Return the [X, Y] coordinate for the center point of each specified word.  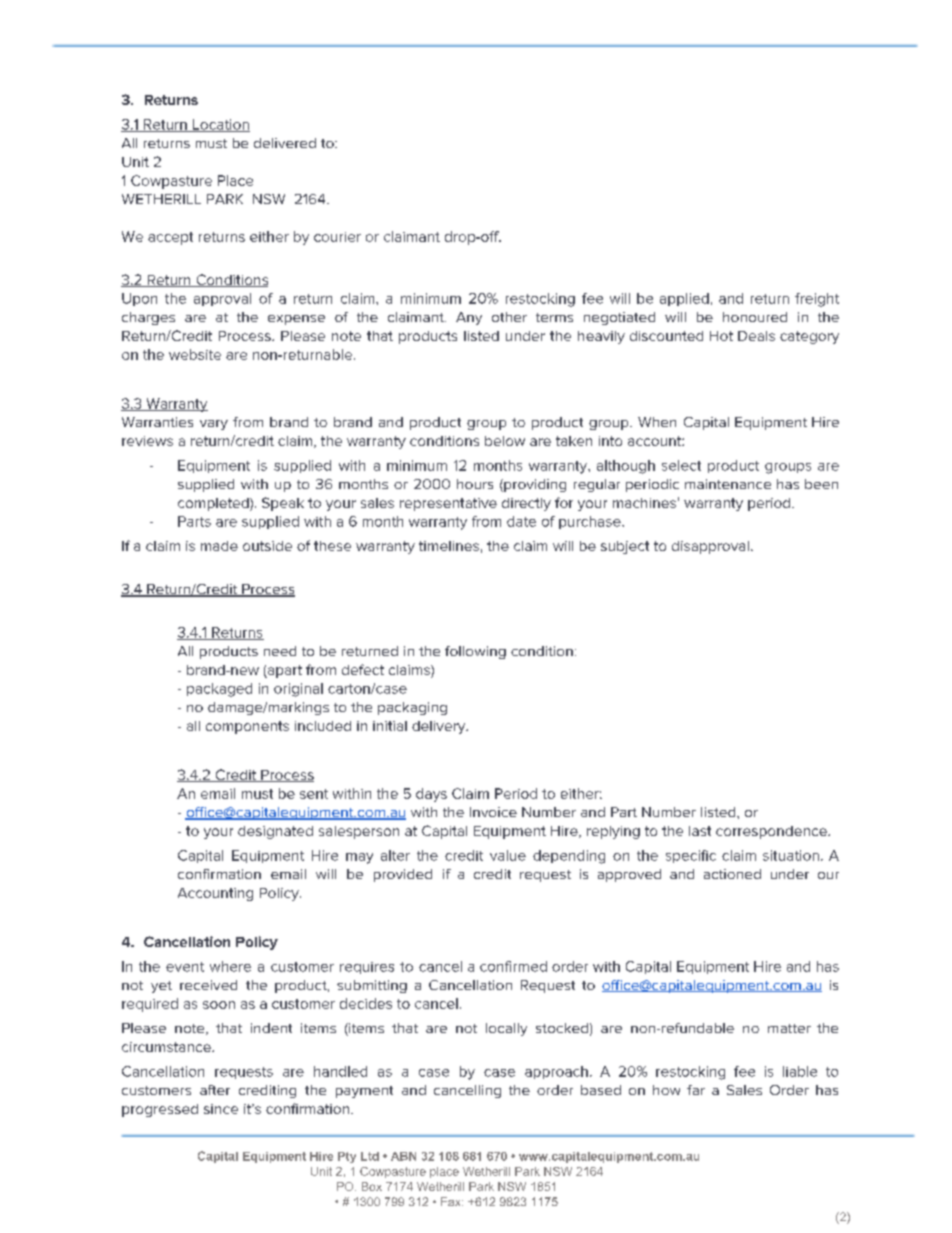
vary [214, 425]
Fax [452, 1201]
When [657, 422]
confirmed [513, 966]
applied [684, 299]
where [230, 966]
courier [337, 237]
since [221, 1109]
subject [625, 547]
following [475, 652]
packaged [219, 690]
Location [220, 125]
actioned [732, 874]
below [505, 441]
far [696, 1090]
